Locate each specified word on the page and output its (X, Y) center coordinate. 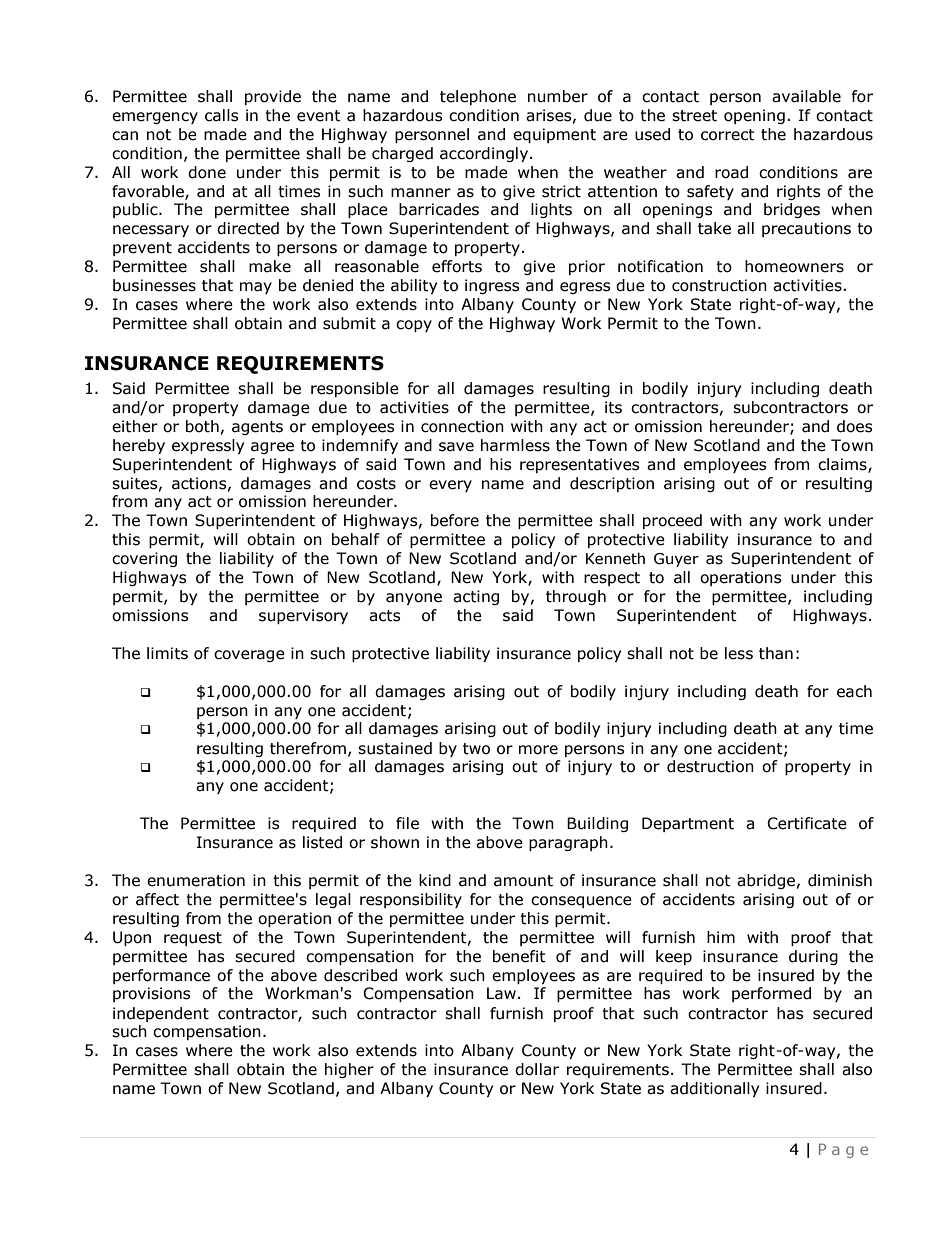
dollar (537, 1069)
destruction (710, 766)
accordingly (485, 154)
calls (222, 115)
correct (728, 135)
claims (843, 465)
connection (462, 426)
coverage (249, 656)
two (476, 749)
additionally (714, 1089)
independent (161, 1014)
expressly (208, 446)
